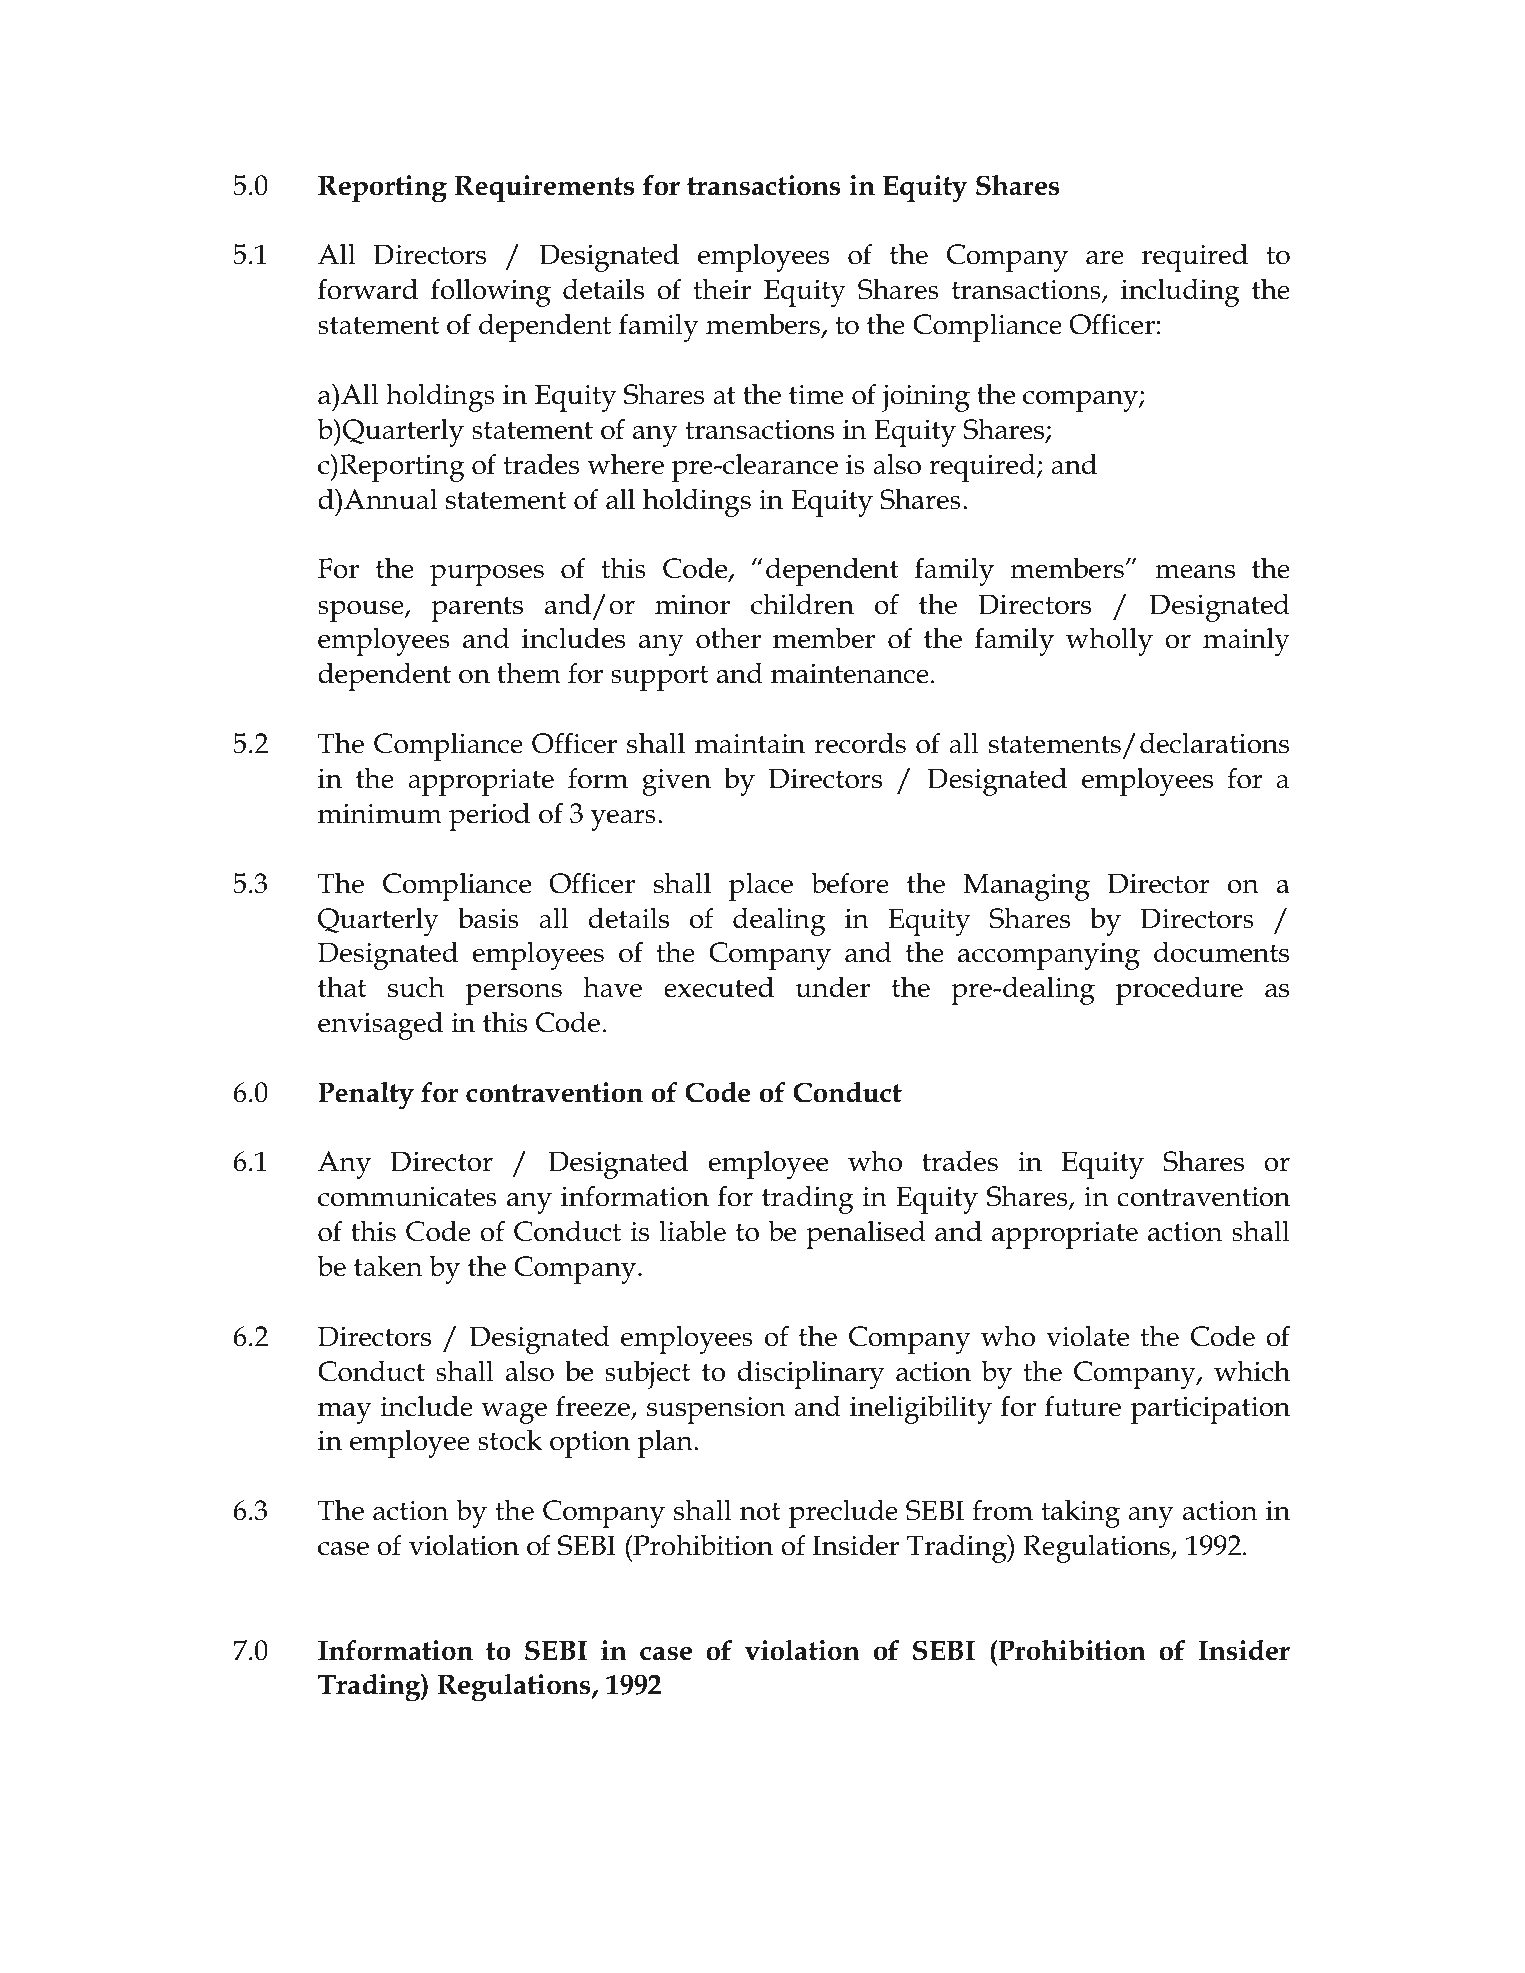 The image size is (1525, 1973). I want to click on their, so click(722, 289).
